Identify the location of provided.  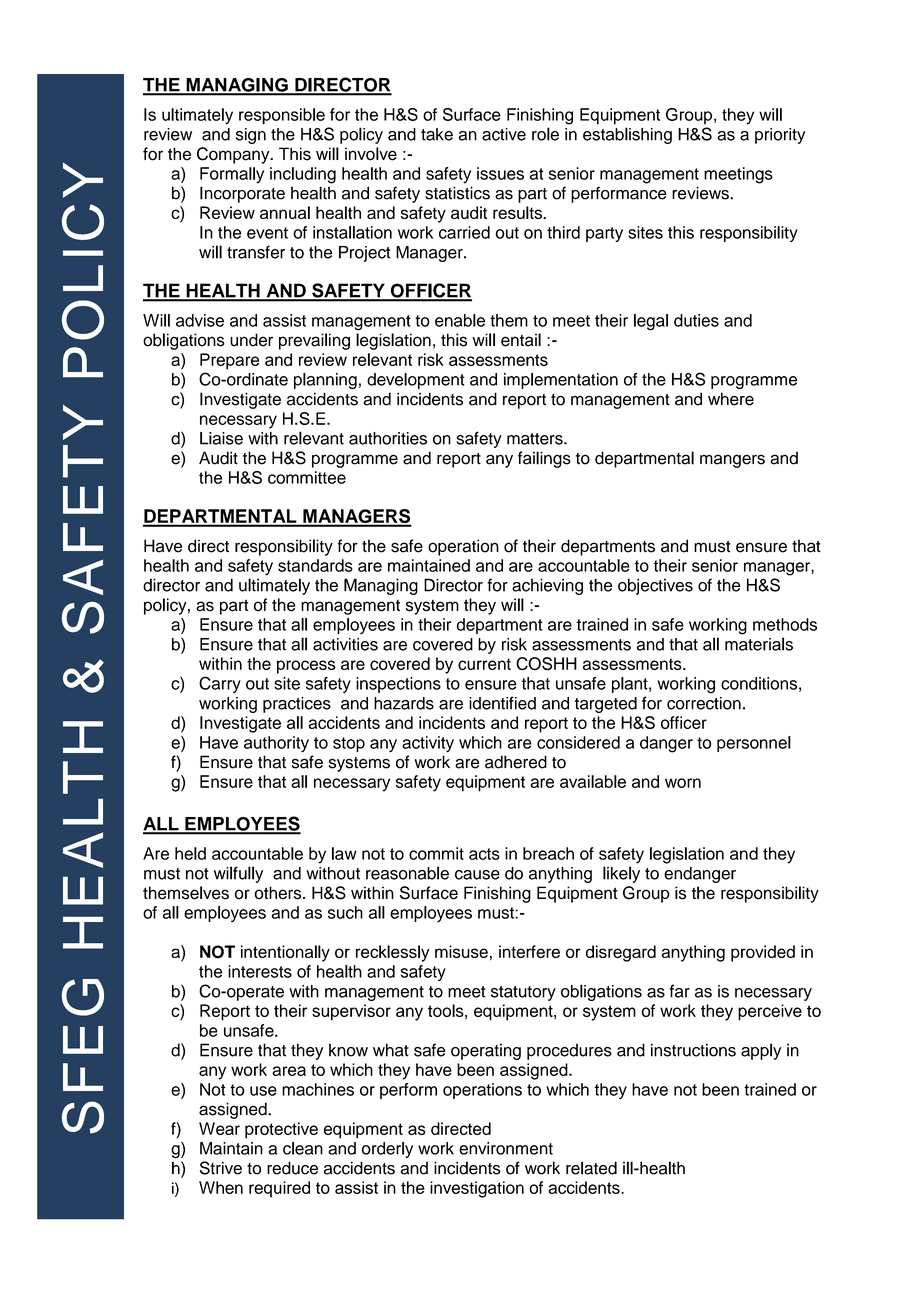
(763, 953).
